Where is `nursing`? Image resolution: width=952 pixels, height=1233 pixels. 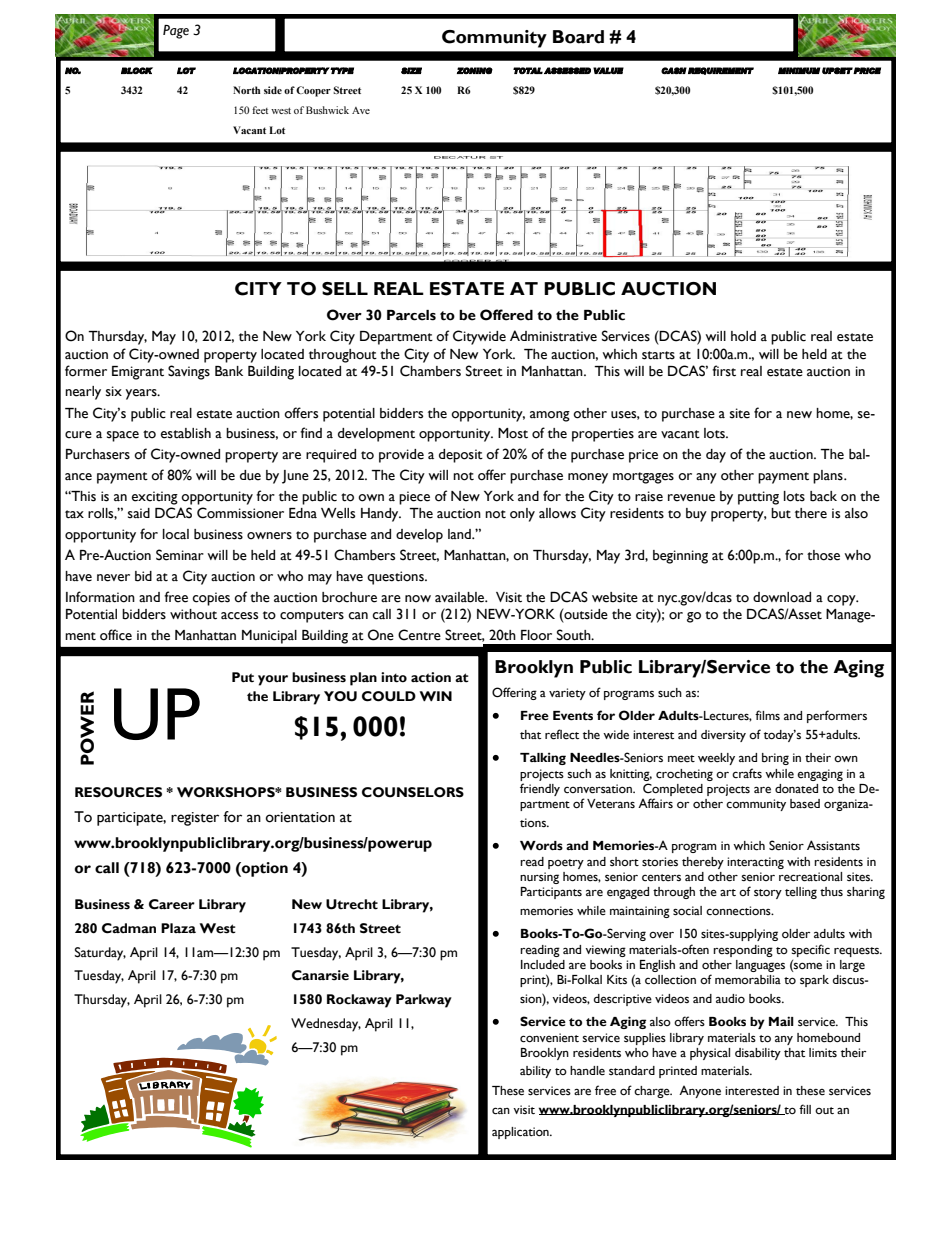 nursing is located at coordinates (539, 878).
